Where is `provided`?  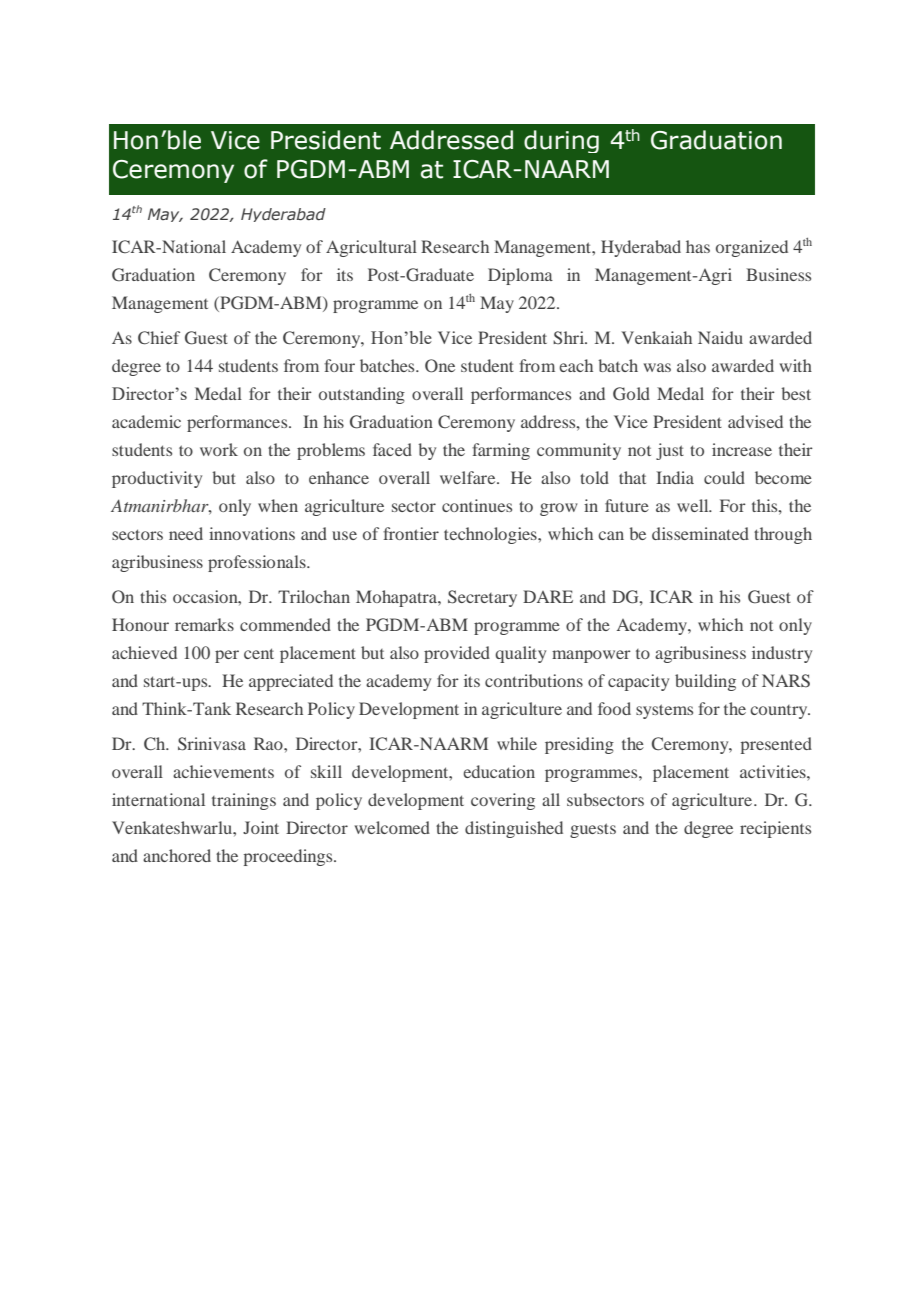 provided is located at coordinates (457, 654).
